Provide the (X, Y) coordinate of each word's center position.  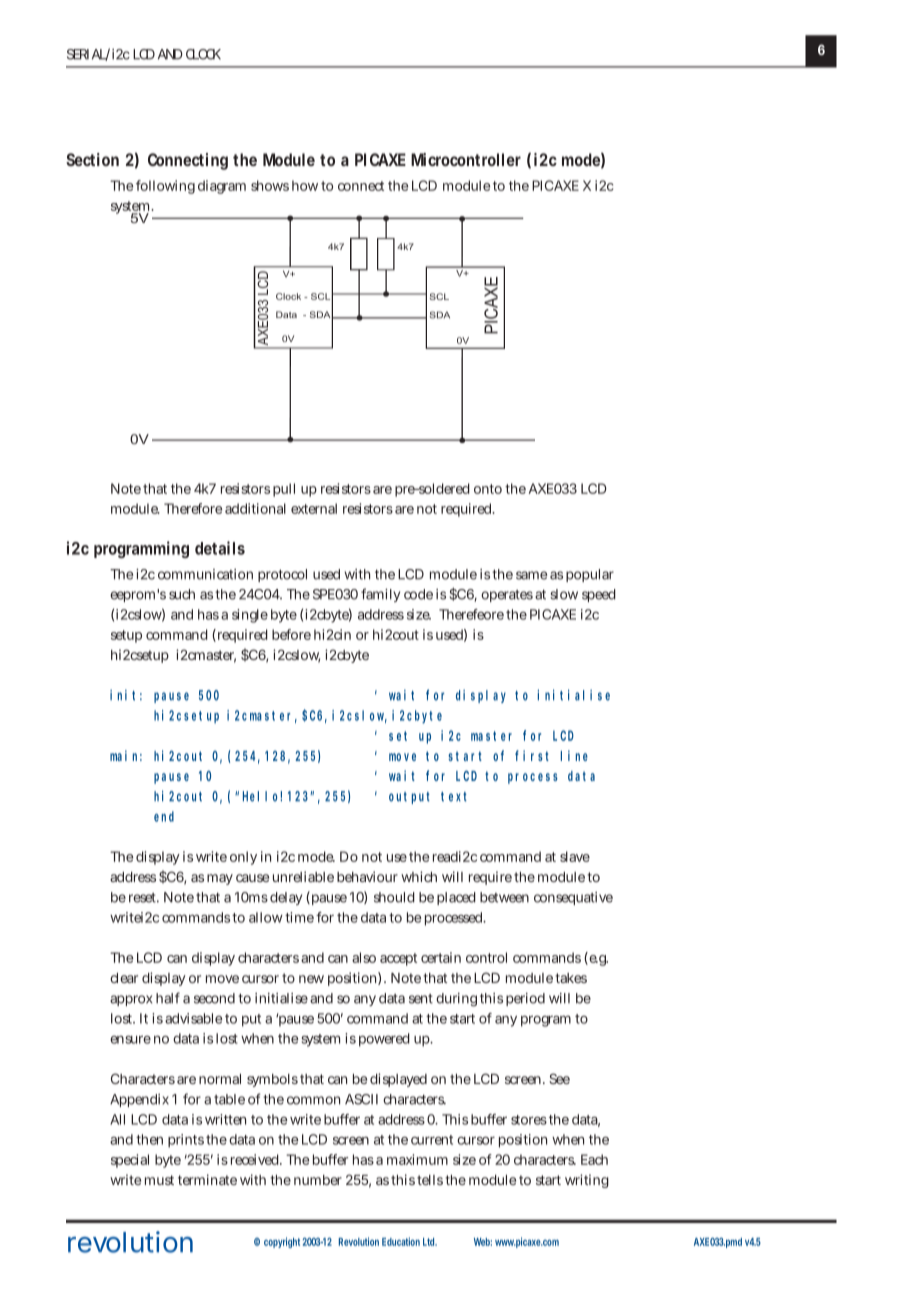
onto (488, 489)
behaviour (367, 876)
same (531, 575)
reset (144, 898)
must (159, 1180)
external (314, 508)
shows (270, 185)
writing (587, 1181)
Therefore (193, 508)
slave (575, 856)
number (318, 1180)
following (165, 187)
